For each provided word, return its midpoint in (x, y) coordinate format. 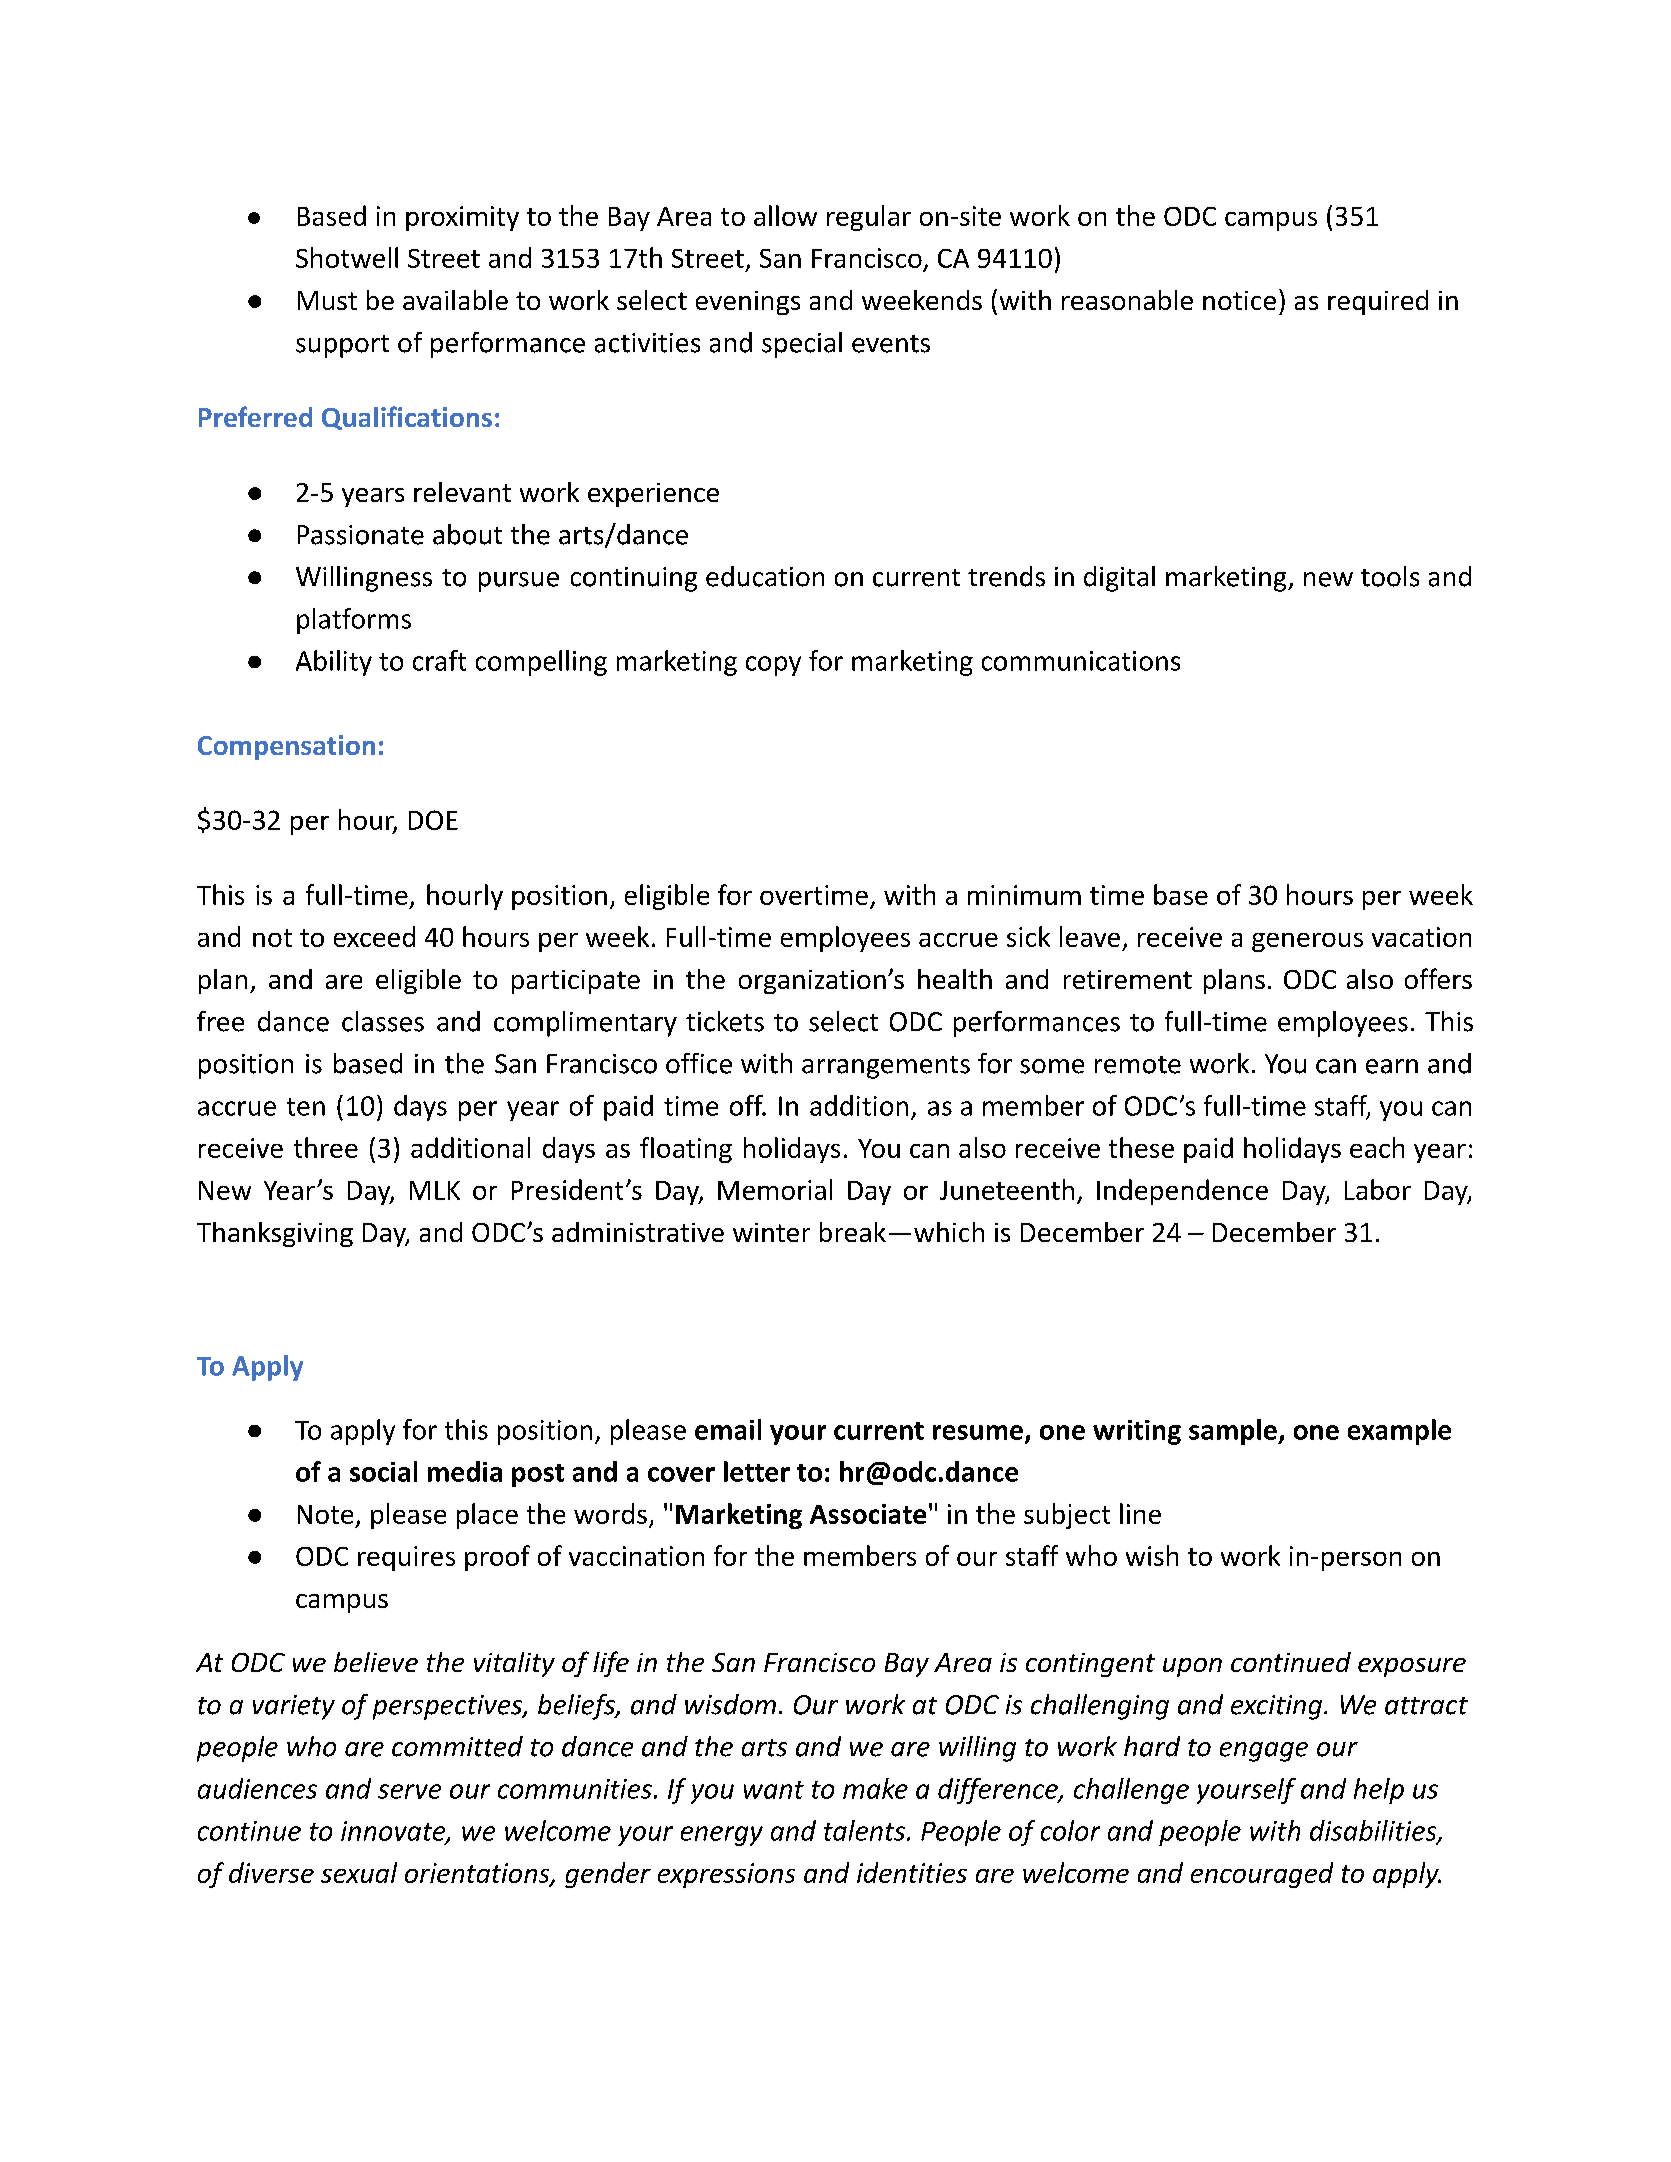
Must (327, 300)
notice (1239, 300)
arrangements (886, 1067)
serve (409, 1791)
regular (869, 218)
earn (1392, 1066)
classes (383, 1021)
